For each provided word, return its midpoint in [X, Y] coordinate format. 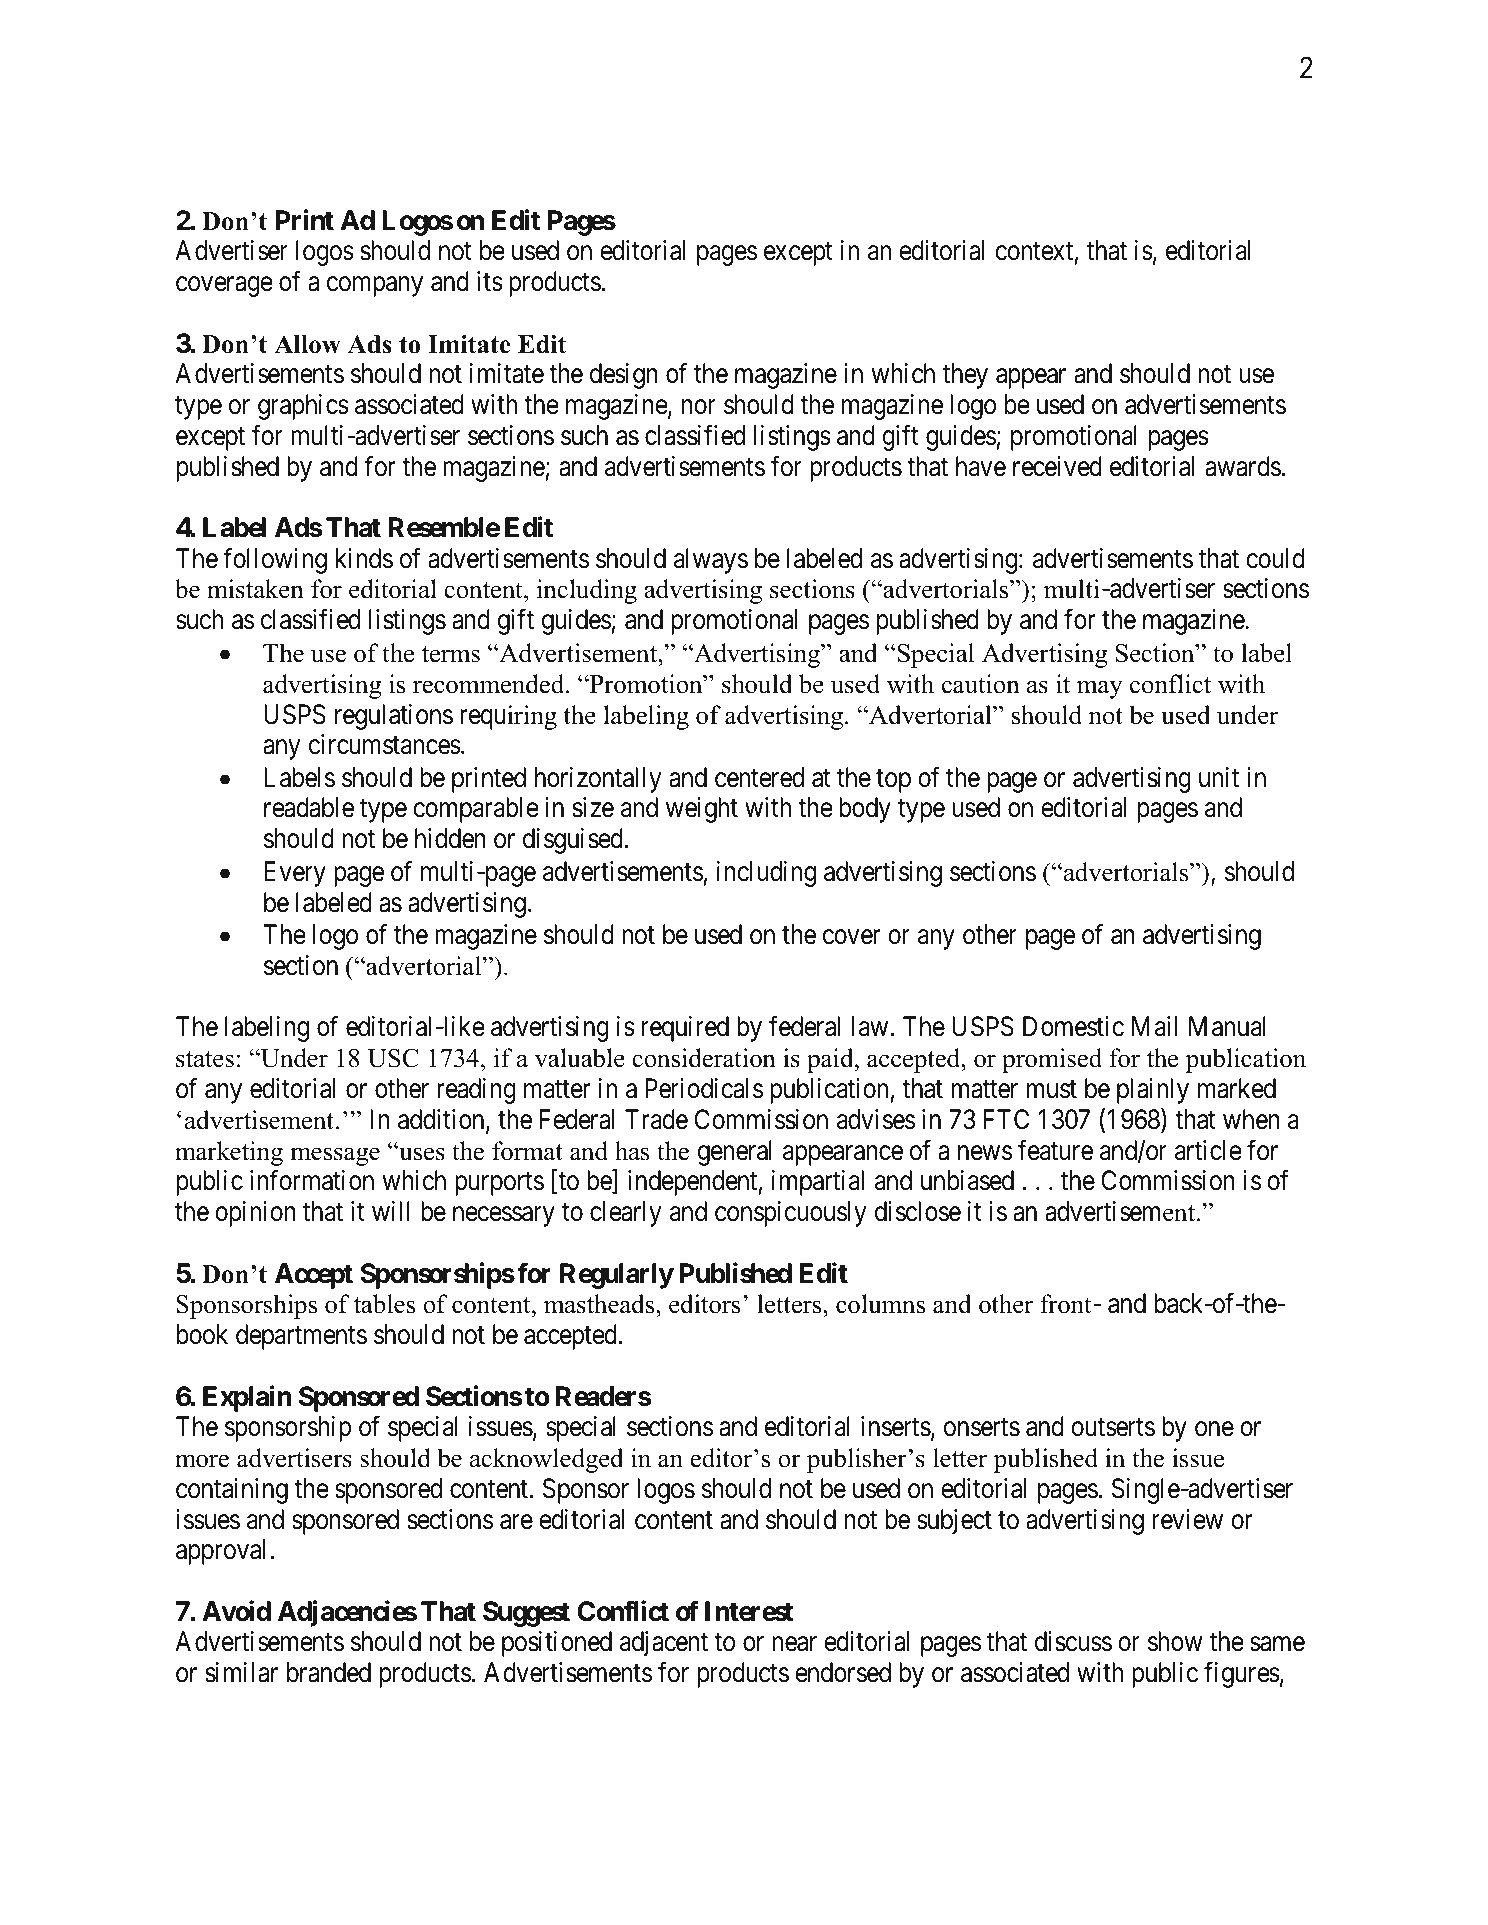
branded [329, 1672]
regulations [394, 717]
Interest [749, 1611]
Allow [307, 344]
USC [393, 1058]
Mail [1154, 1026]
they [965, 376]
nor [699, 407]
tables [384, 1304]
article [1208, 1150]
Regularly [617, 1276]
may [1100, 689]
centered [759, 777]
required [685, 1029]
